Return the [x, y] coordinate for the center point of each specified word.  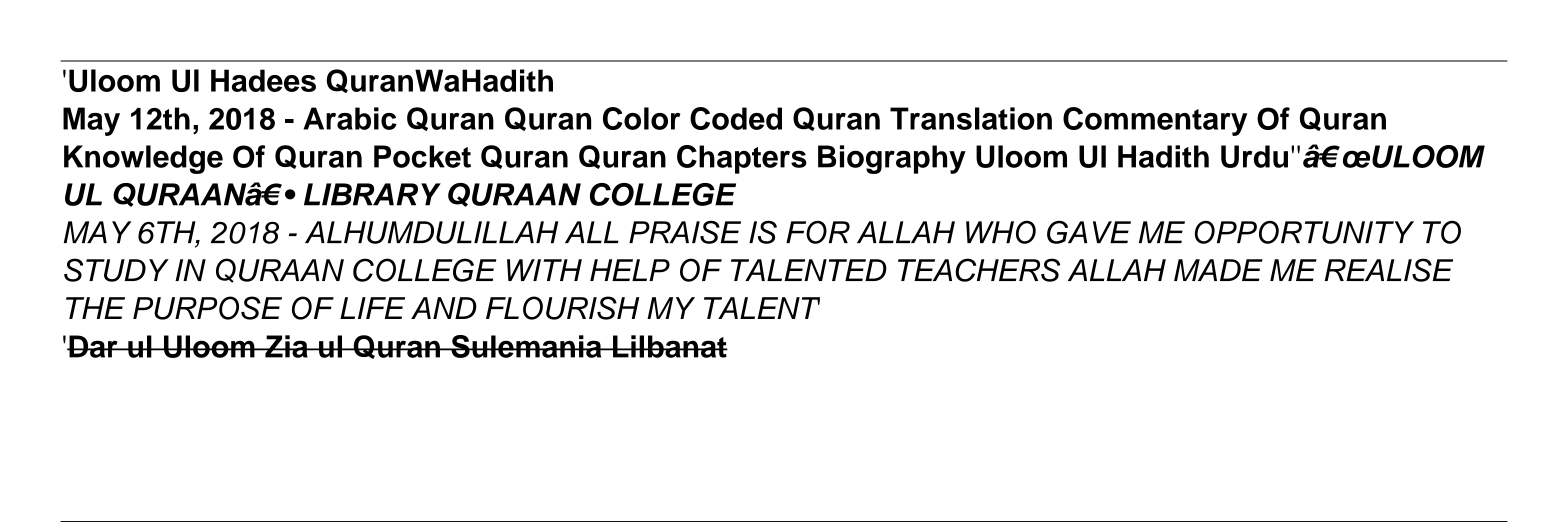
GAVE [1089, 232]
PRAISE [685, 232]
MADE [1218, 270]
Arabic [350, 118]
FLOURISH [562, 308]
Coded [736, 118]
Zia [286, 346]
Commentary [1155, 121]
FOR [818, 232]
